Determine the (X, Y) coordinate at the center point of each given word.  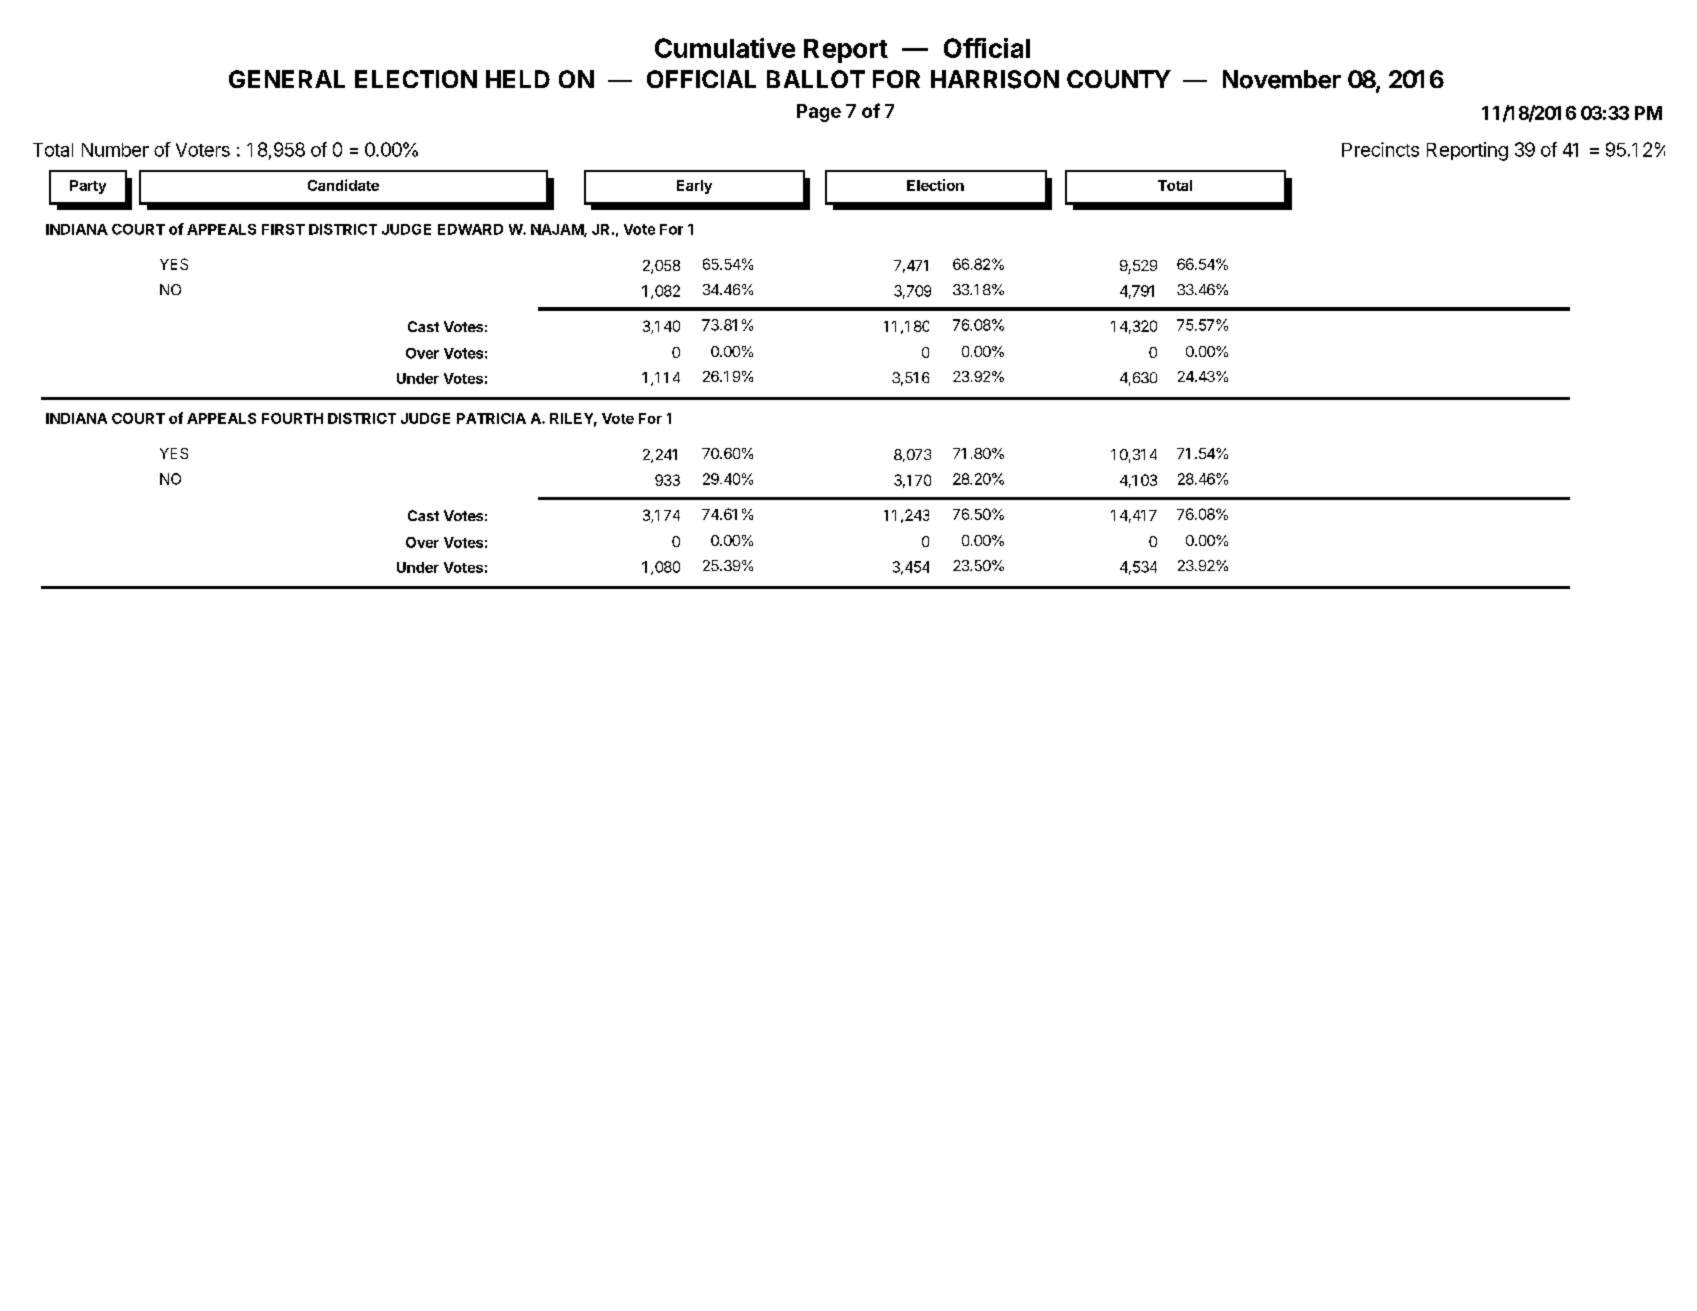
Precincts (1380, 149)
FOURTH (292, 418)
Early (694, 187)
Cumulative (725, 48)
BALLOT (816, 79)
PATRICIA (491, 418)
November (1282, 79)
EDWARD (470, 229)
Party (88, 187)
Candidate (343, 185)
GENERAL (287, 79)
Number (115, 150)
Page (819, 113)
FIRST (283, 229)
